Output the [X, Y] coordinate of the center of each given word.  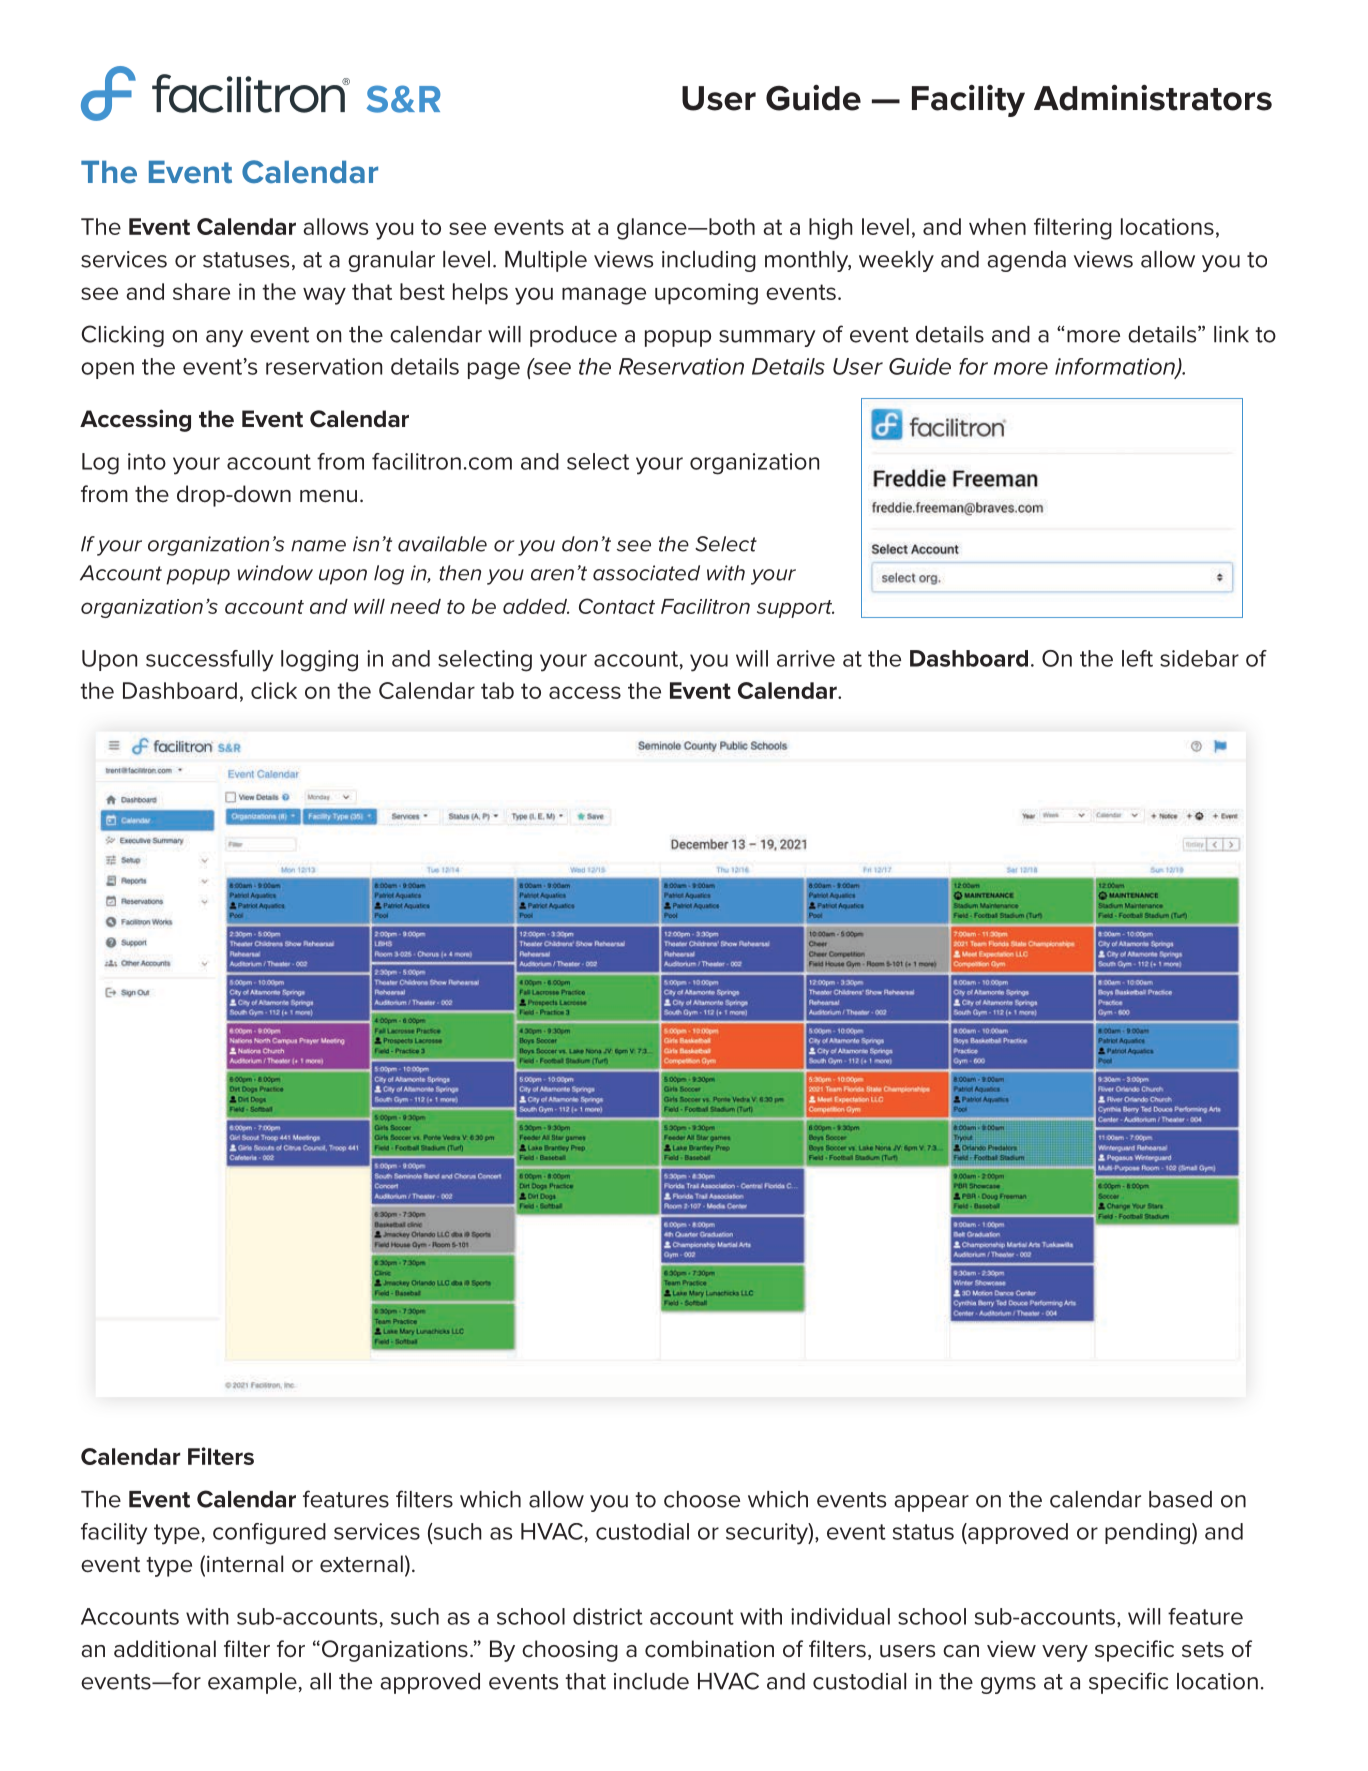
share [201, 291]
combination [709, 1649]
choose [702, 1499]
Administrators [1153, 98]
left [1137, 658]
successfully [209, 661]
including [709, 261]
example [252, 1683]
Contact [617, 606]
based [1180, 1499]
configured [269, 1534]
